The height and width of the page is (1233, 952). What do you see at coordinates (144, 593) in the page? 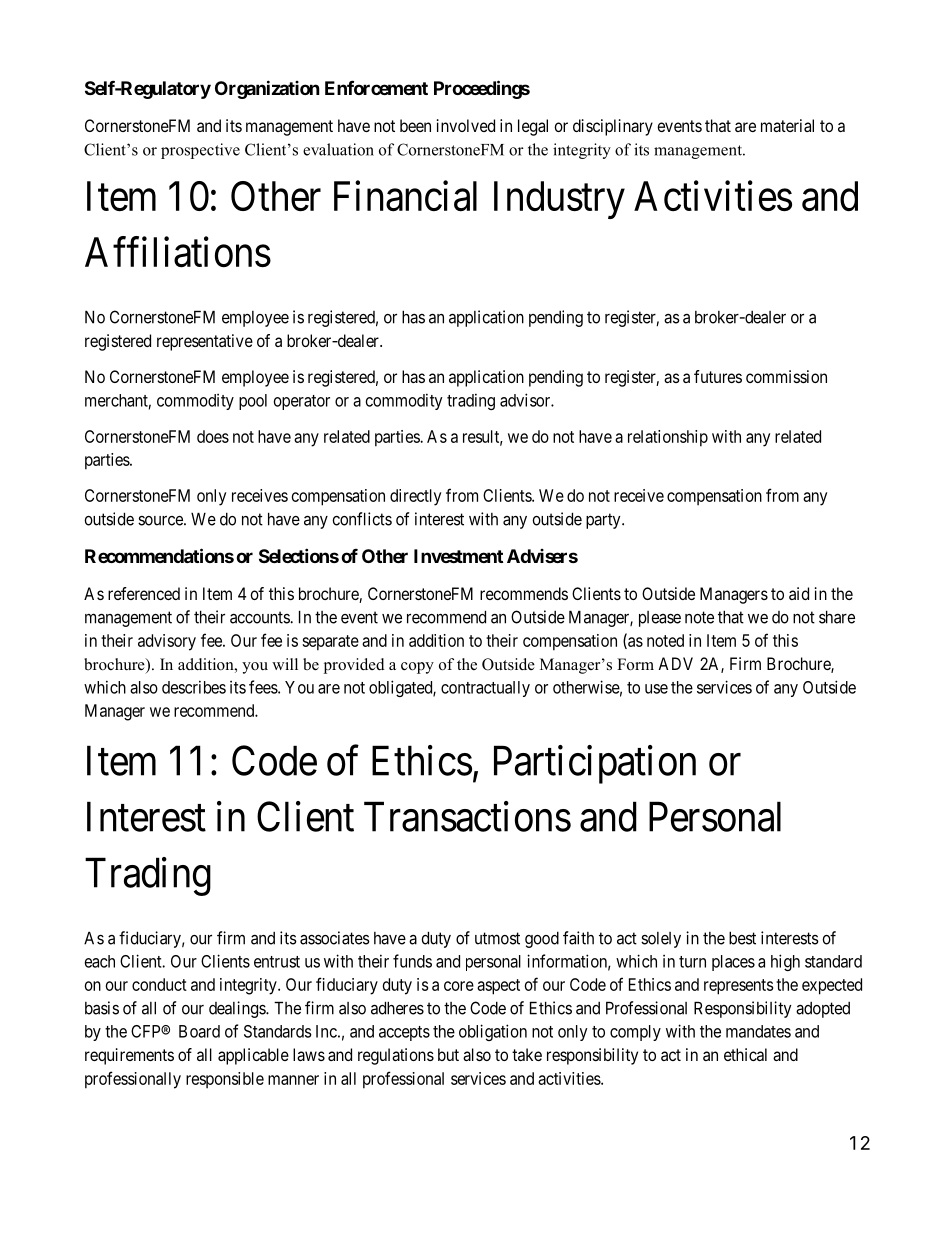
I see `referenced` at bounding box center [144, 593].
